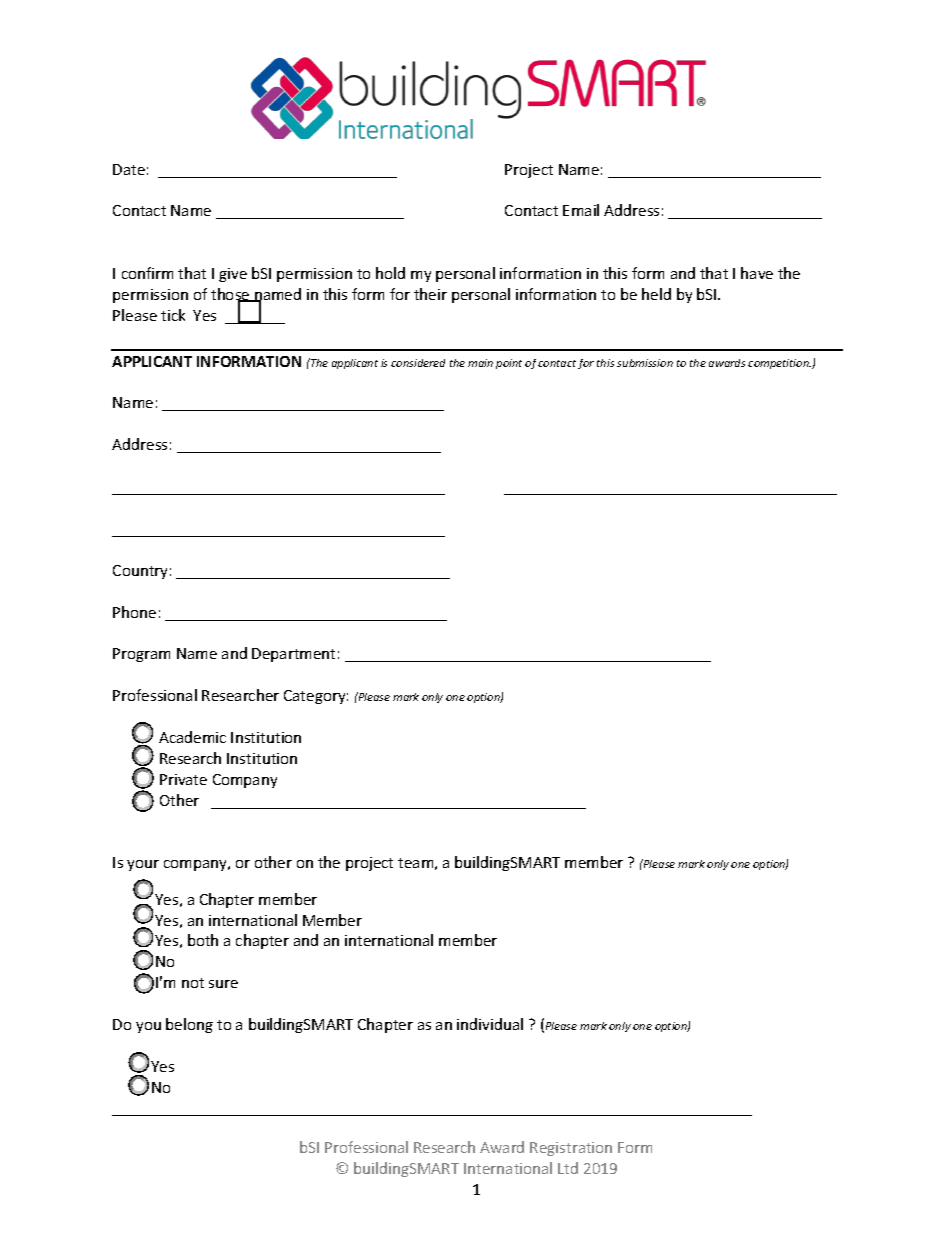 The image size is (952, 1233). I want to click on both, so click(203, 940).
